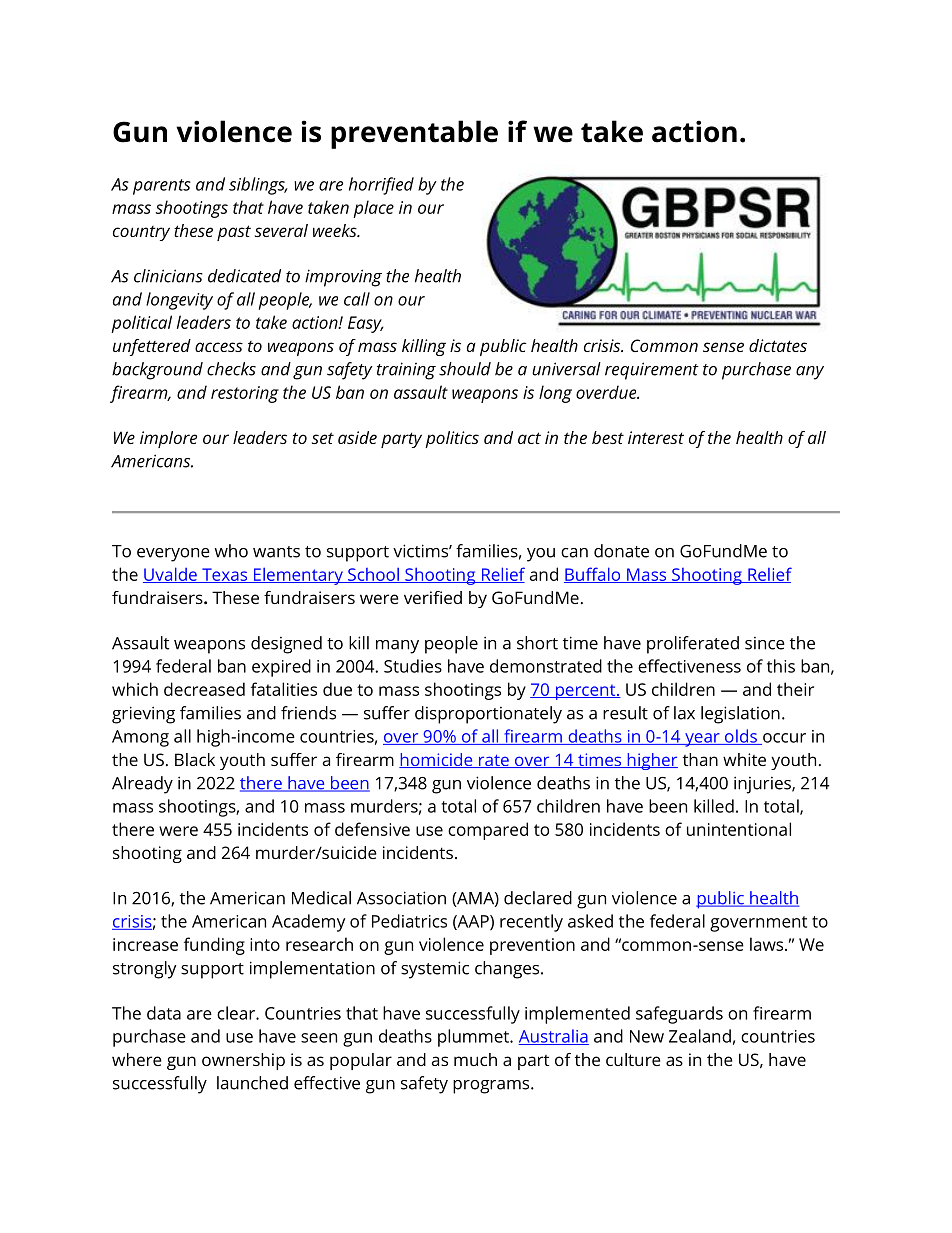 This screenshot has height=1233, width=952. What do you see at coordinates (258, 186) in the screenshot?
I see `siblings` at bounding box center [258, 186].
